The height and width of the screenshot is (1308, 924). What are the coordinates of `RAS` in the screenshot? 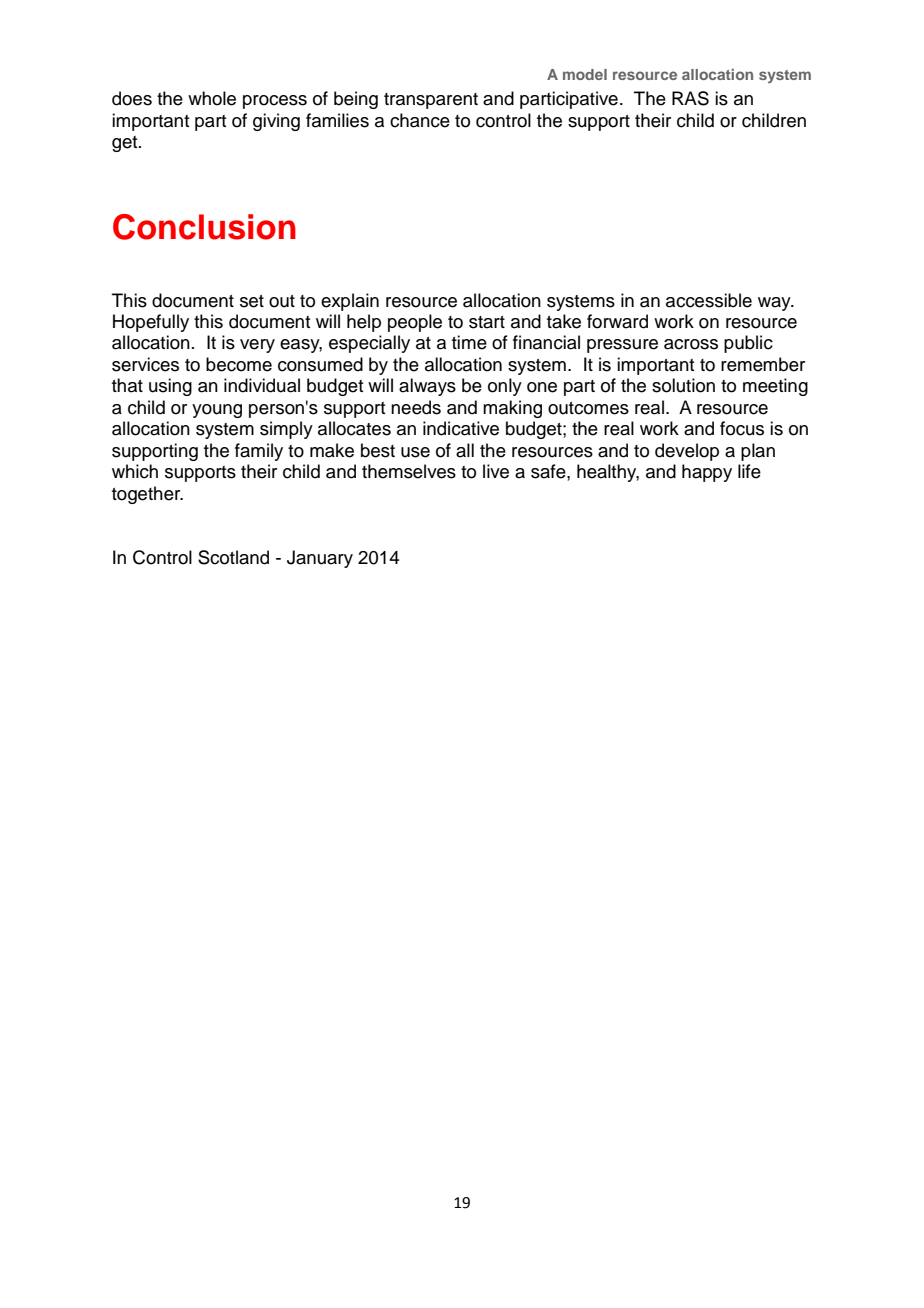 It's located at (690, 98).
